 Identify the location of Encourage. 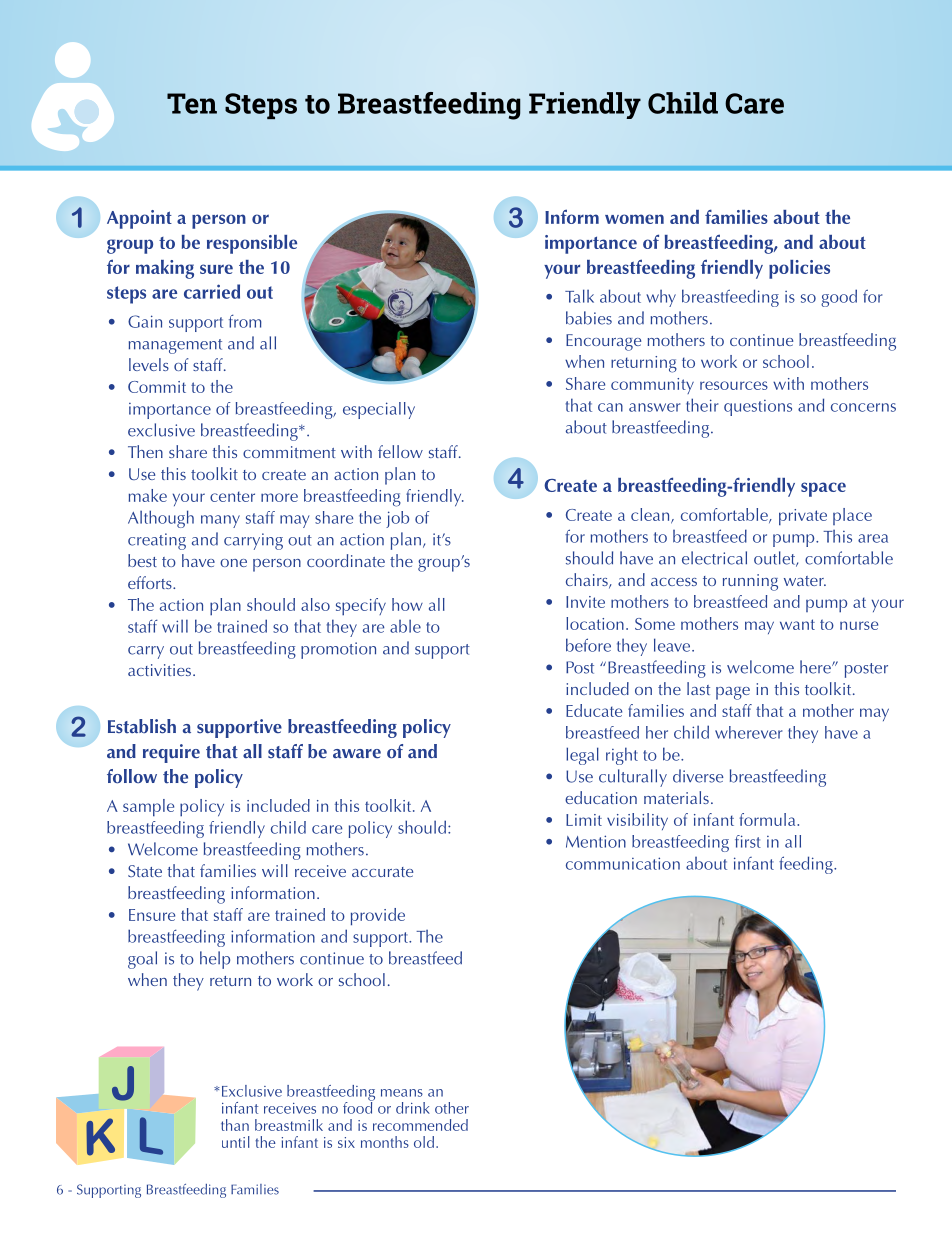
(603, 342).
